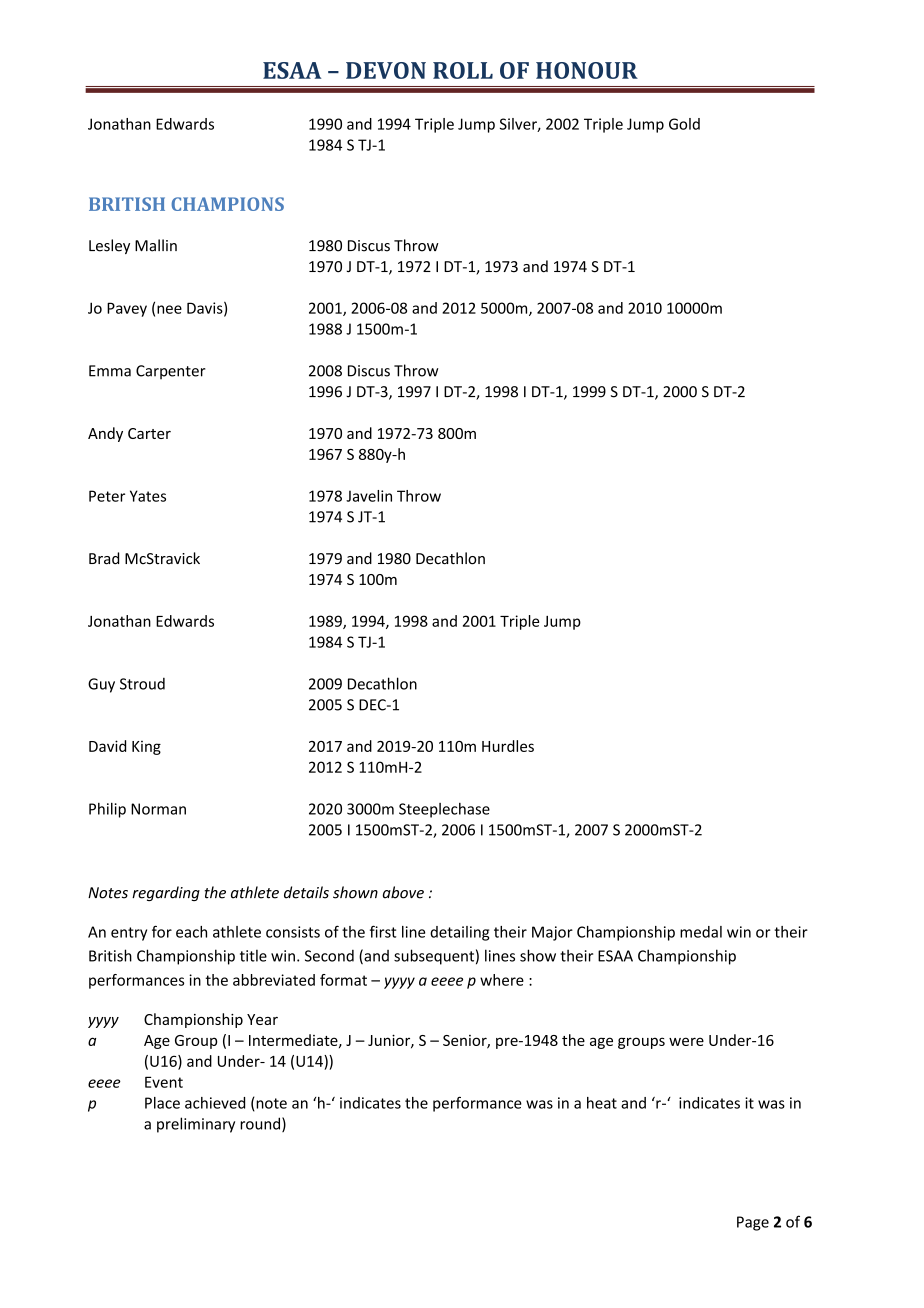  I want to click on Lesley, so click(109, 246).
